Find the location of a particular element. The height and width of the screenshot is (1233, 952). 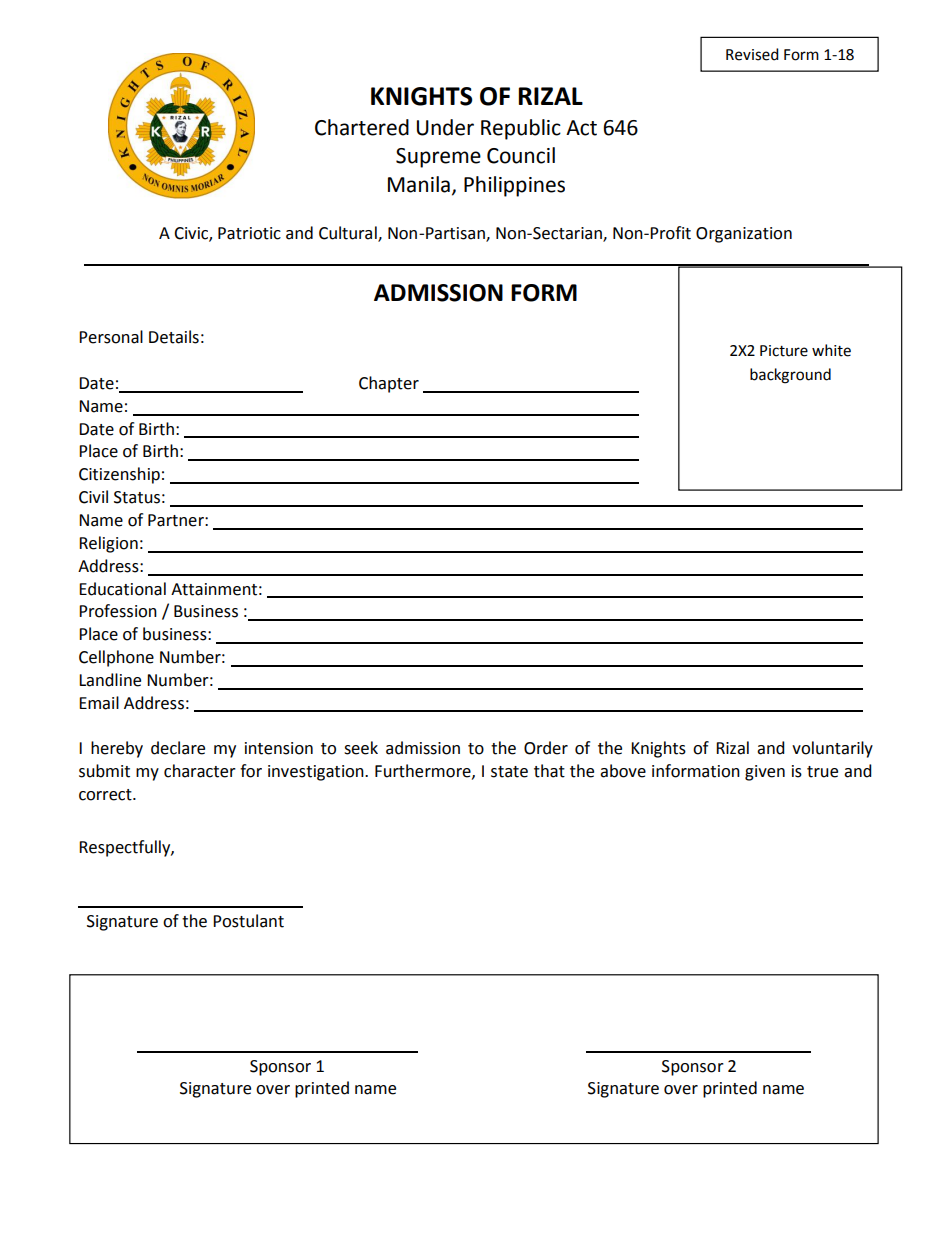

given is located at coordinates (765, 773).
